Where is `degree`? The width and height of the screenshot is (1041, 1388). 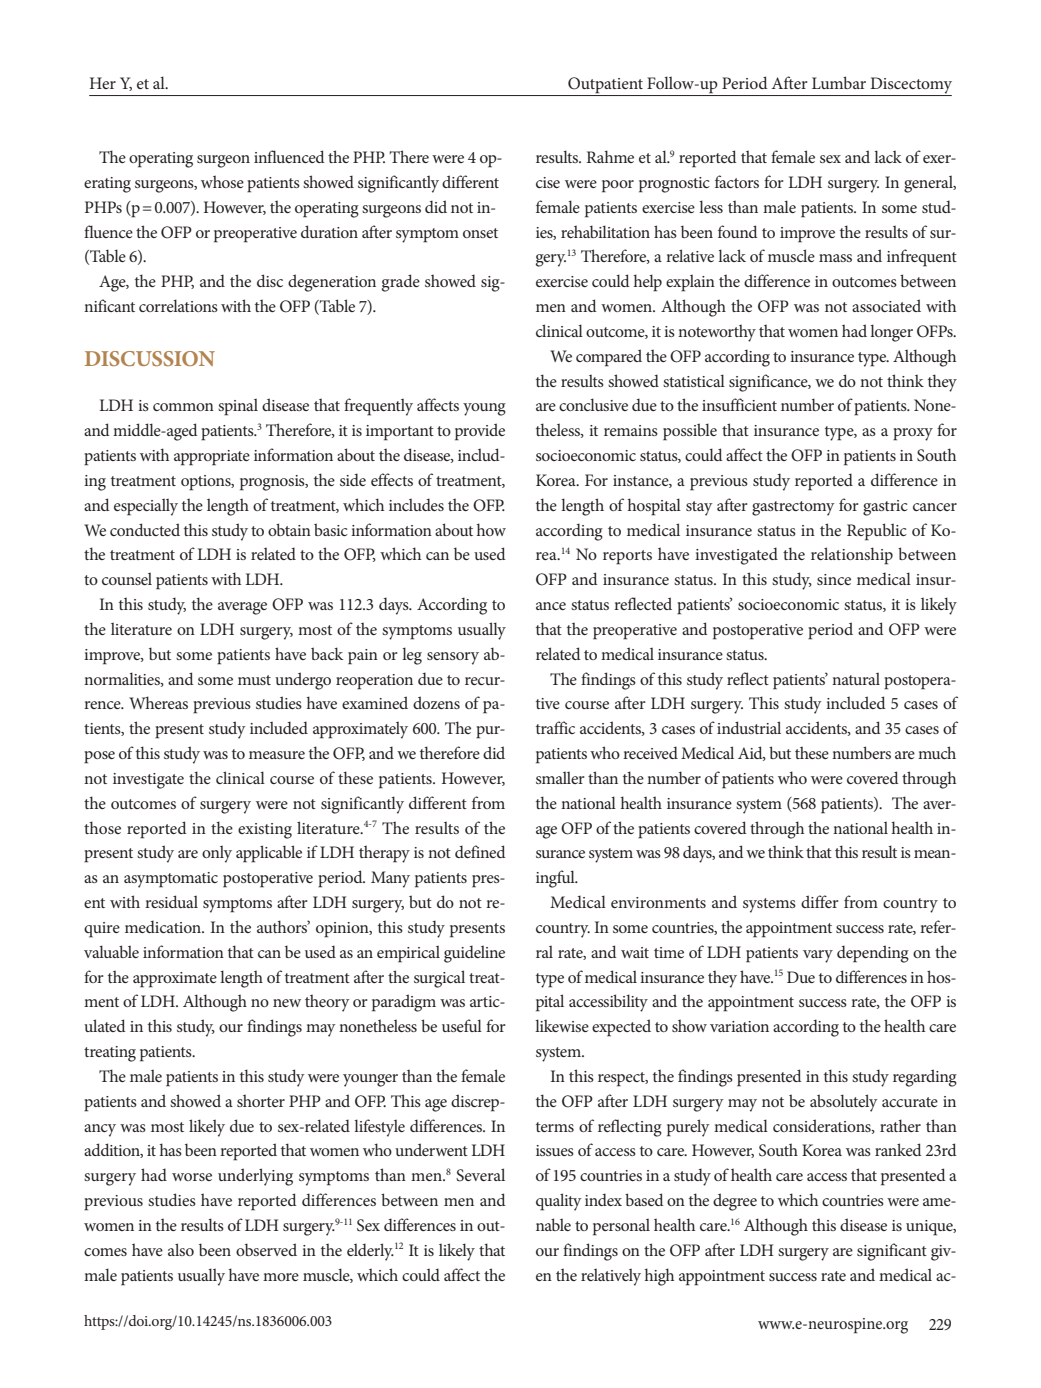 degree is located at coordinates (735, 1202).
